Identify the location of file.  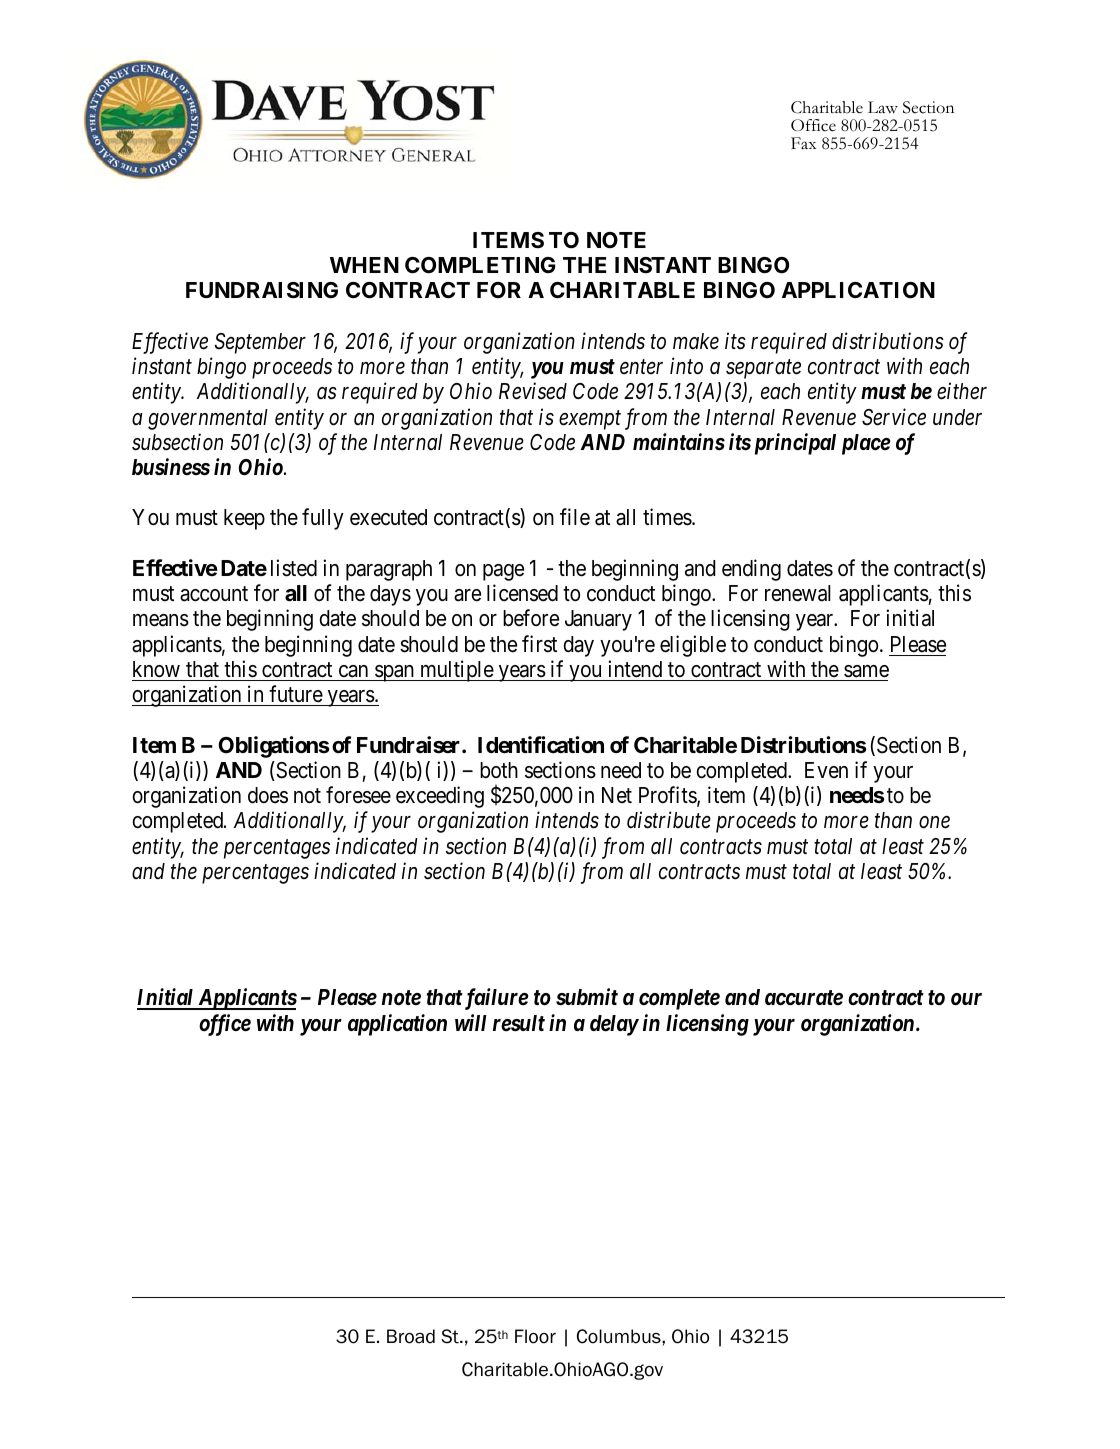
(575, 517).
